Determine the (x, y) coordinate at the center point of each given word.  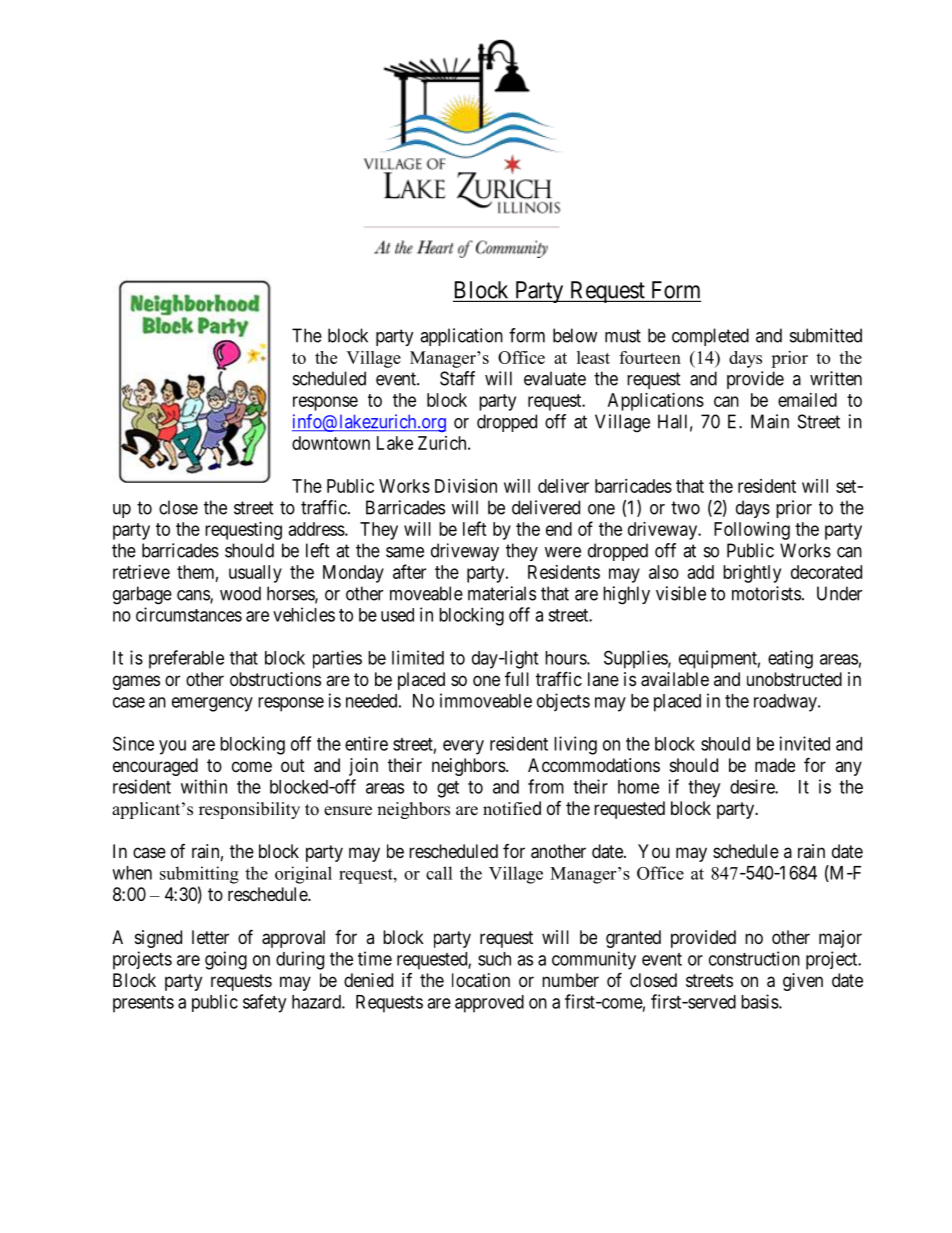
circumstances (189, 614)
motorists (766, 593)
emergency (212, 704)
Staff (457, 378)
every (463, 747)
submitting (199, 875)
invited (805, 743)
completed (710, 337)
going (226, 960)
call (439, 873)
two (685, 508)
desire (753, 786)
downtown (331, 443)
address (317, 529)
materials (502, 593)
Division (466, 486)
